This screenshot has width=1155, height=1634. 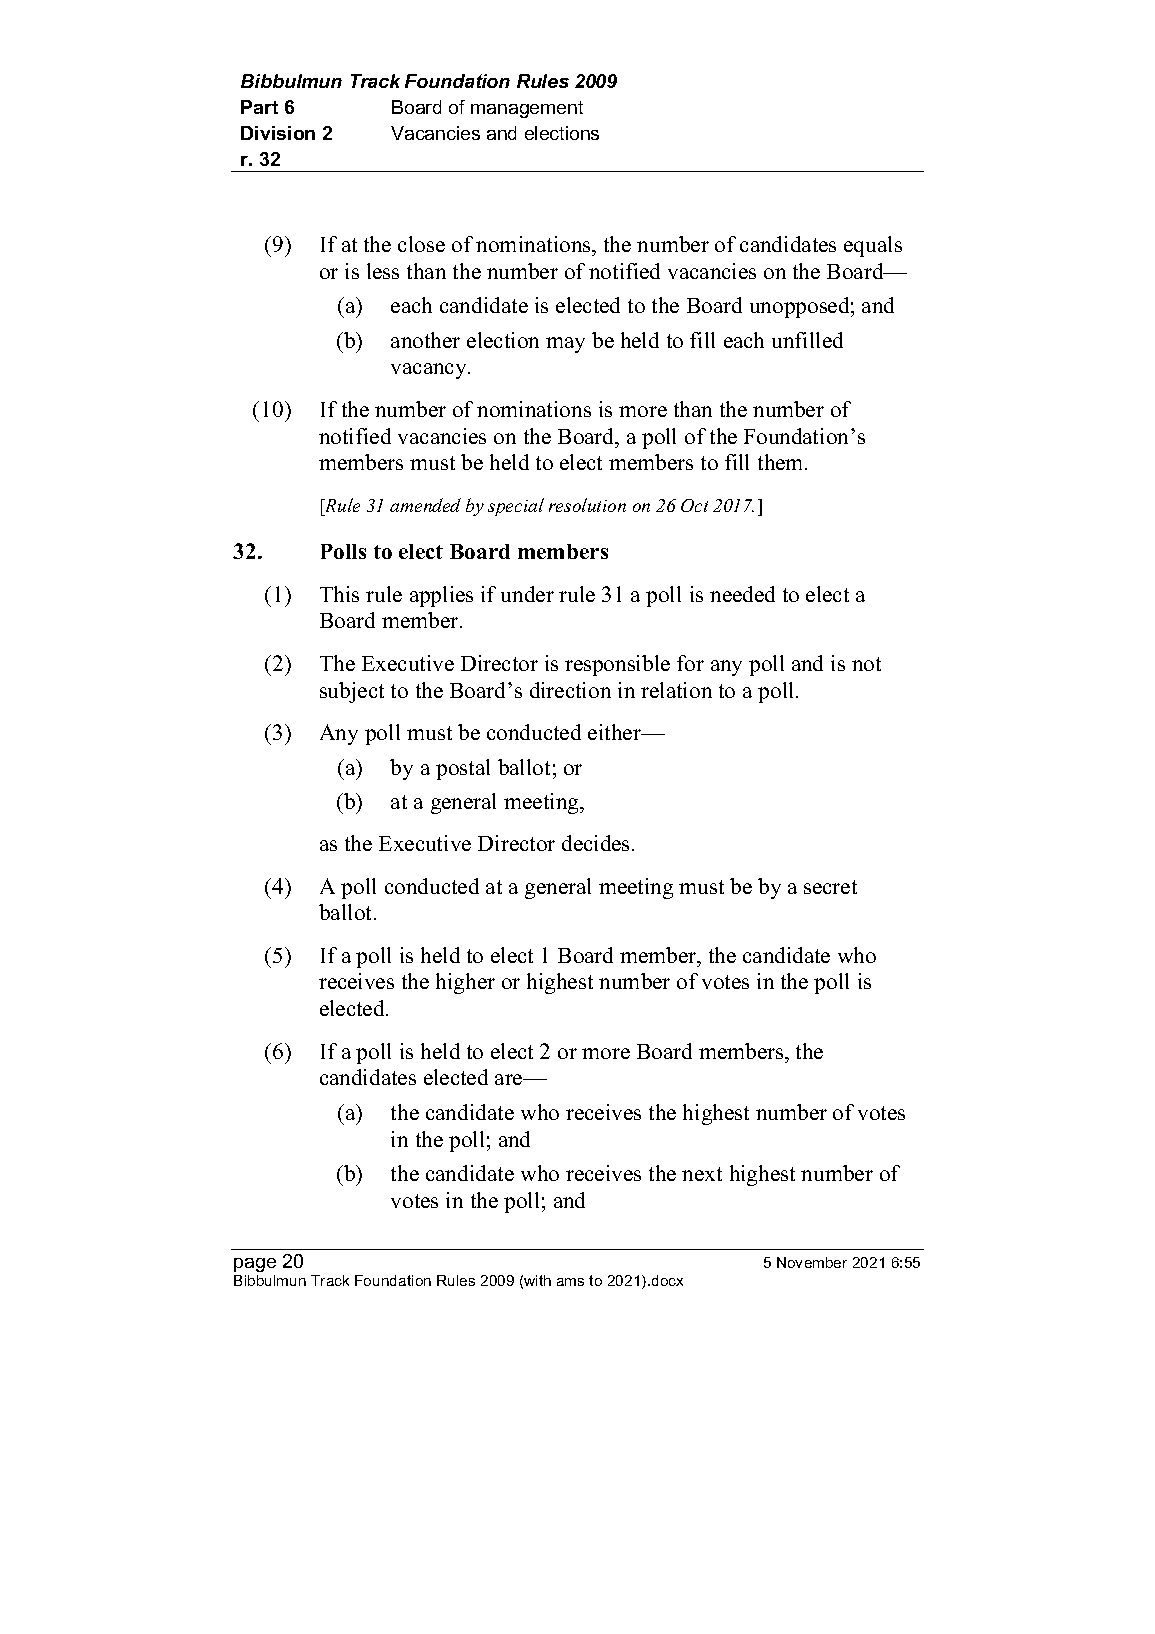 I want to click on page, so click(x=255, y=1265).
